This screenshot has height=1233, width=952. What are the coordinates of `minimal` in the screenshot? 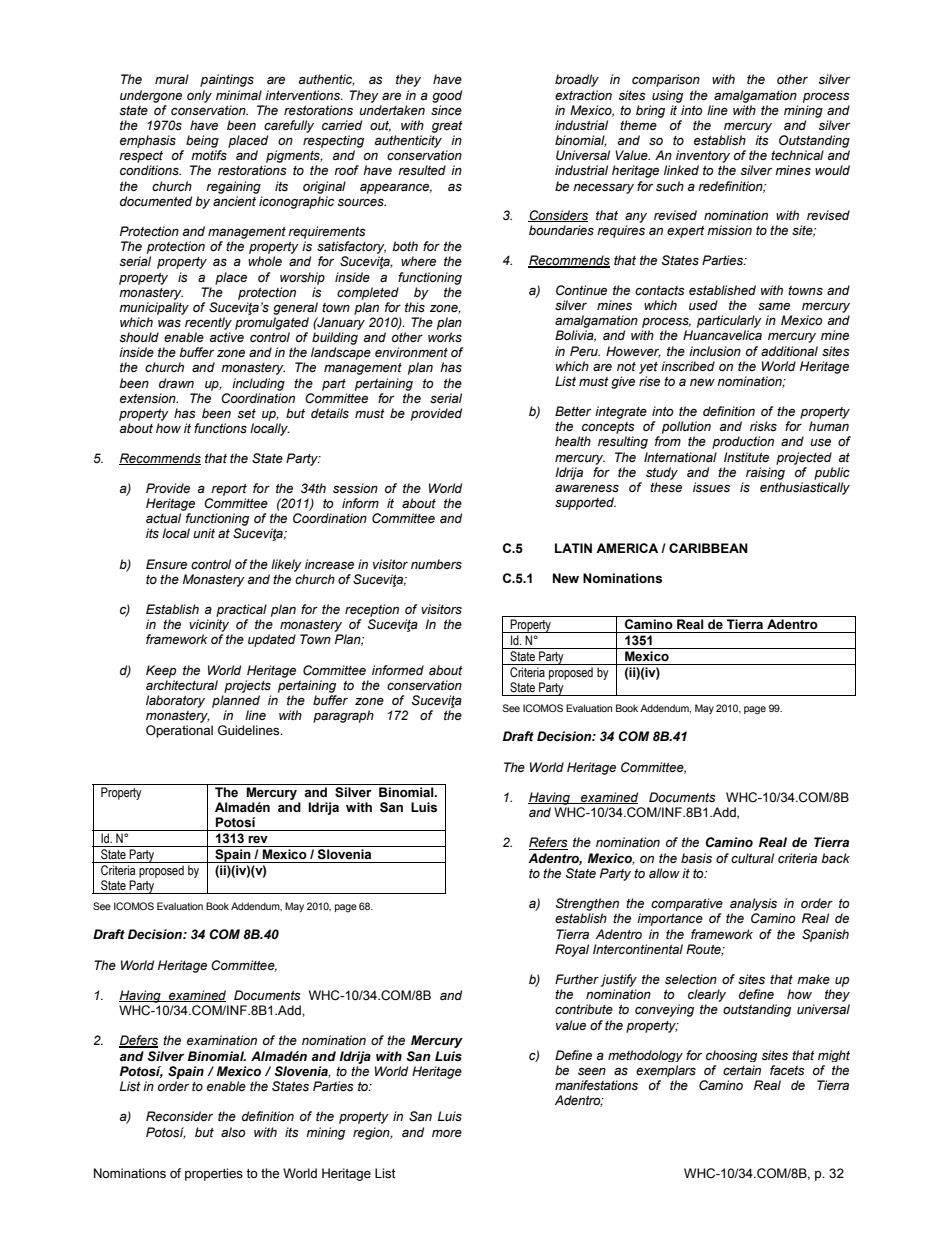 It's located at (239, 95).
